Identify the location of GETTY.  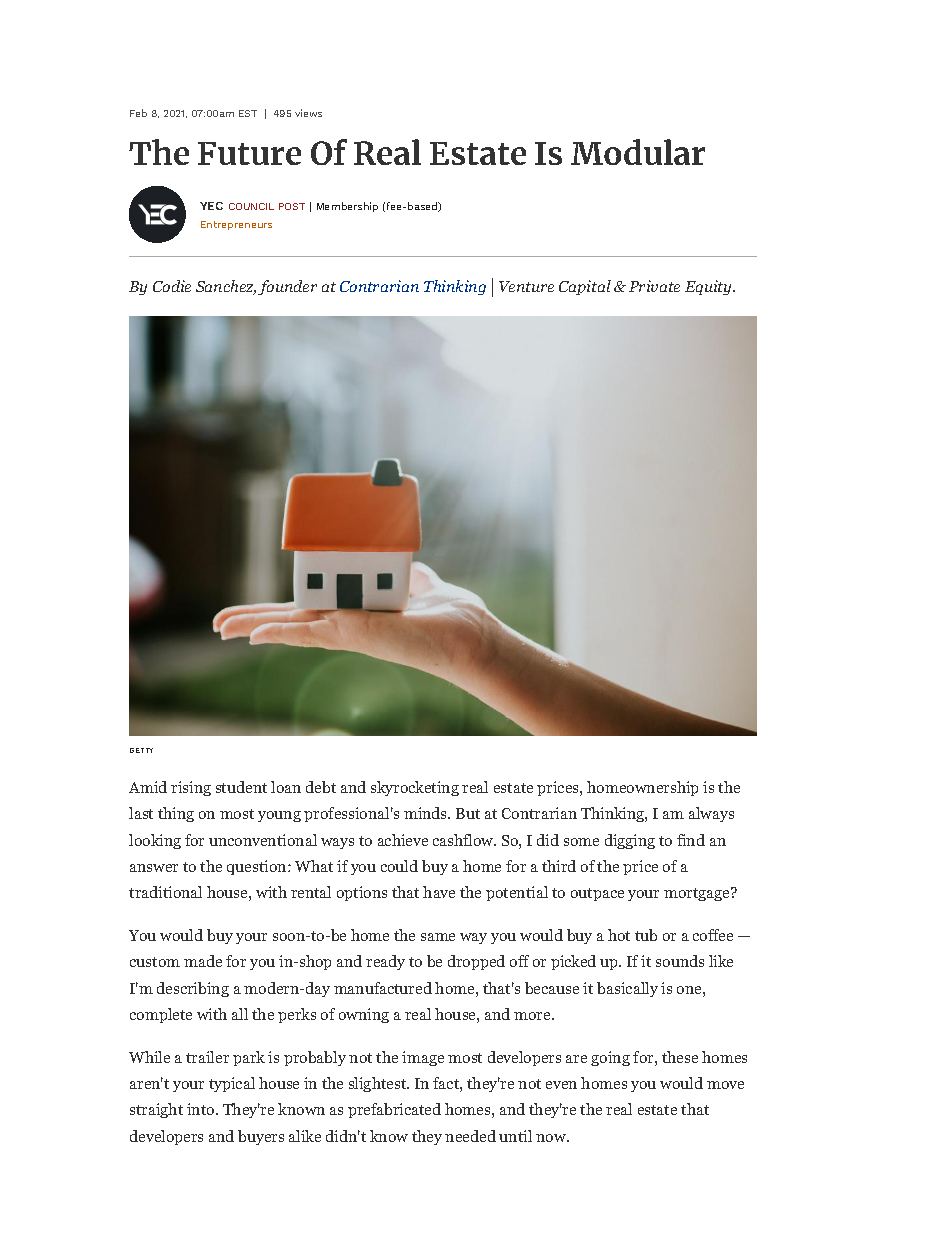
(141, 750).
